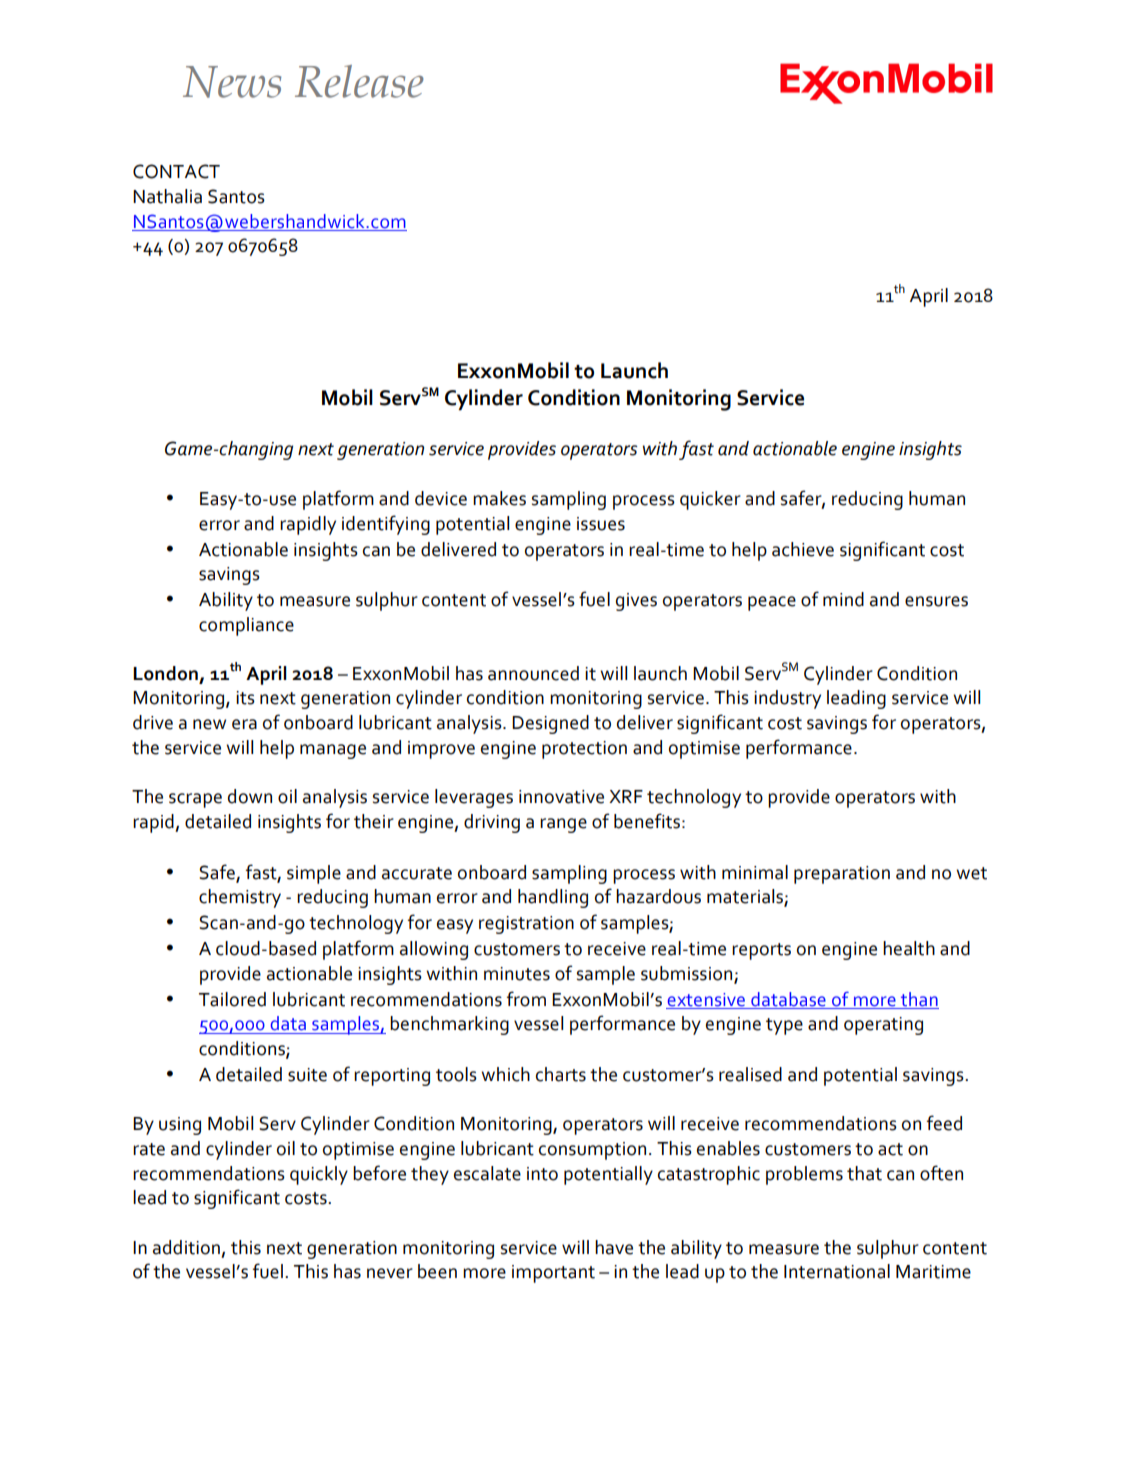 The image size is (1126, 1457). What do you see at coordinates (232, 82) in the screenshot?
I see `News` at bounding box center [232, 82].
